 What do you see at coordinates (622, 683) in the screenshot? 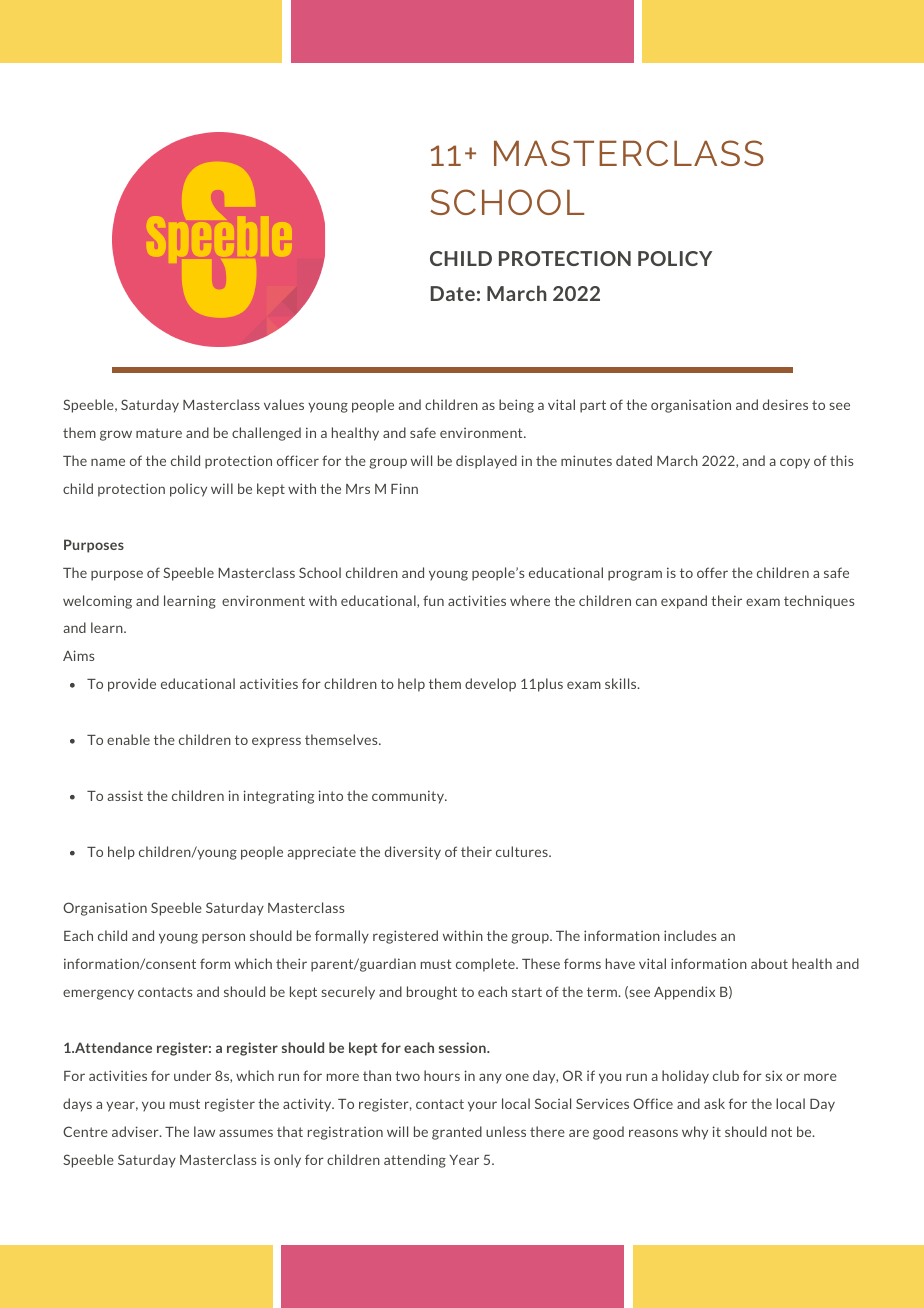
I see `skills` at bounding box center [622, 683].
